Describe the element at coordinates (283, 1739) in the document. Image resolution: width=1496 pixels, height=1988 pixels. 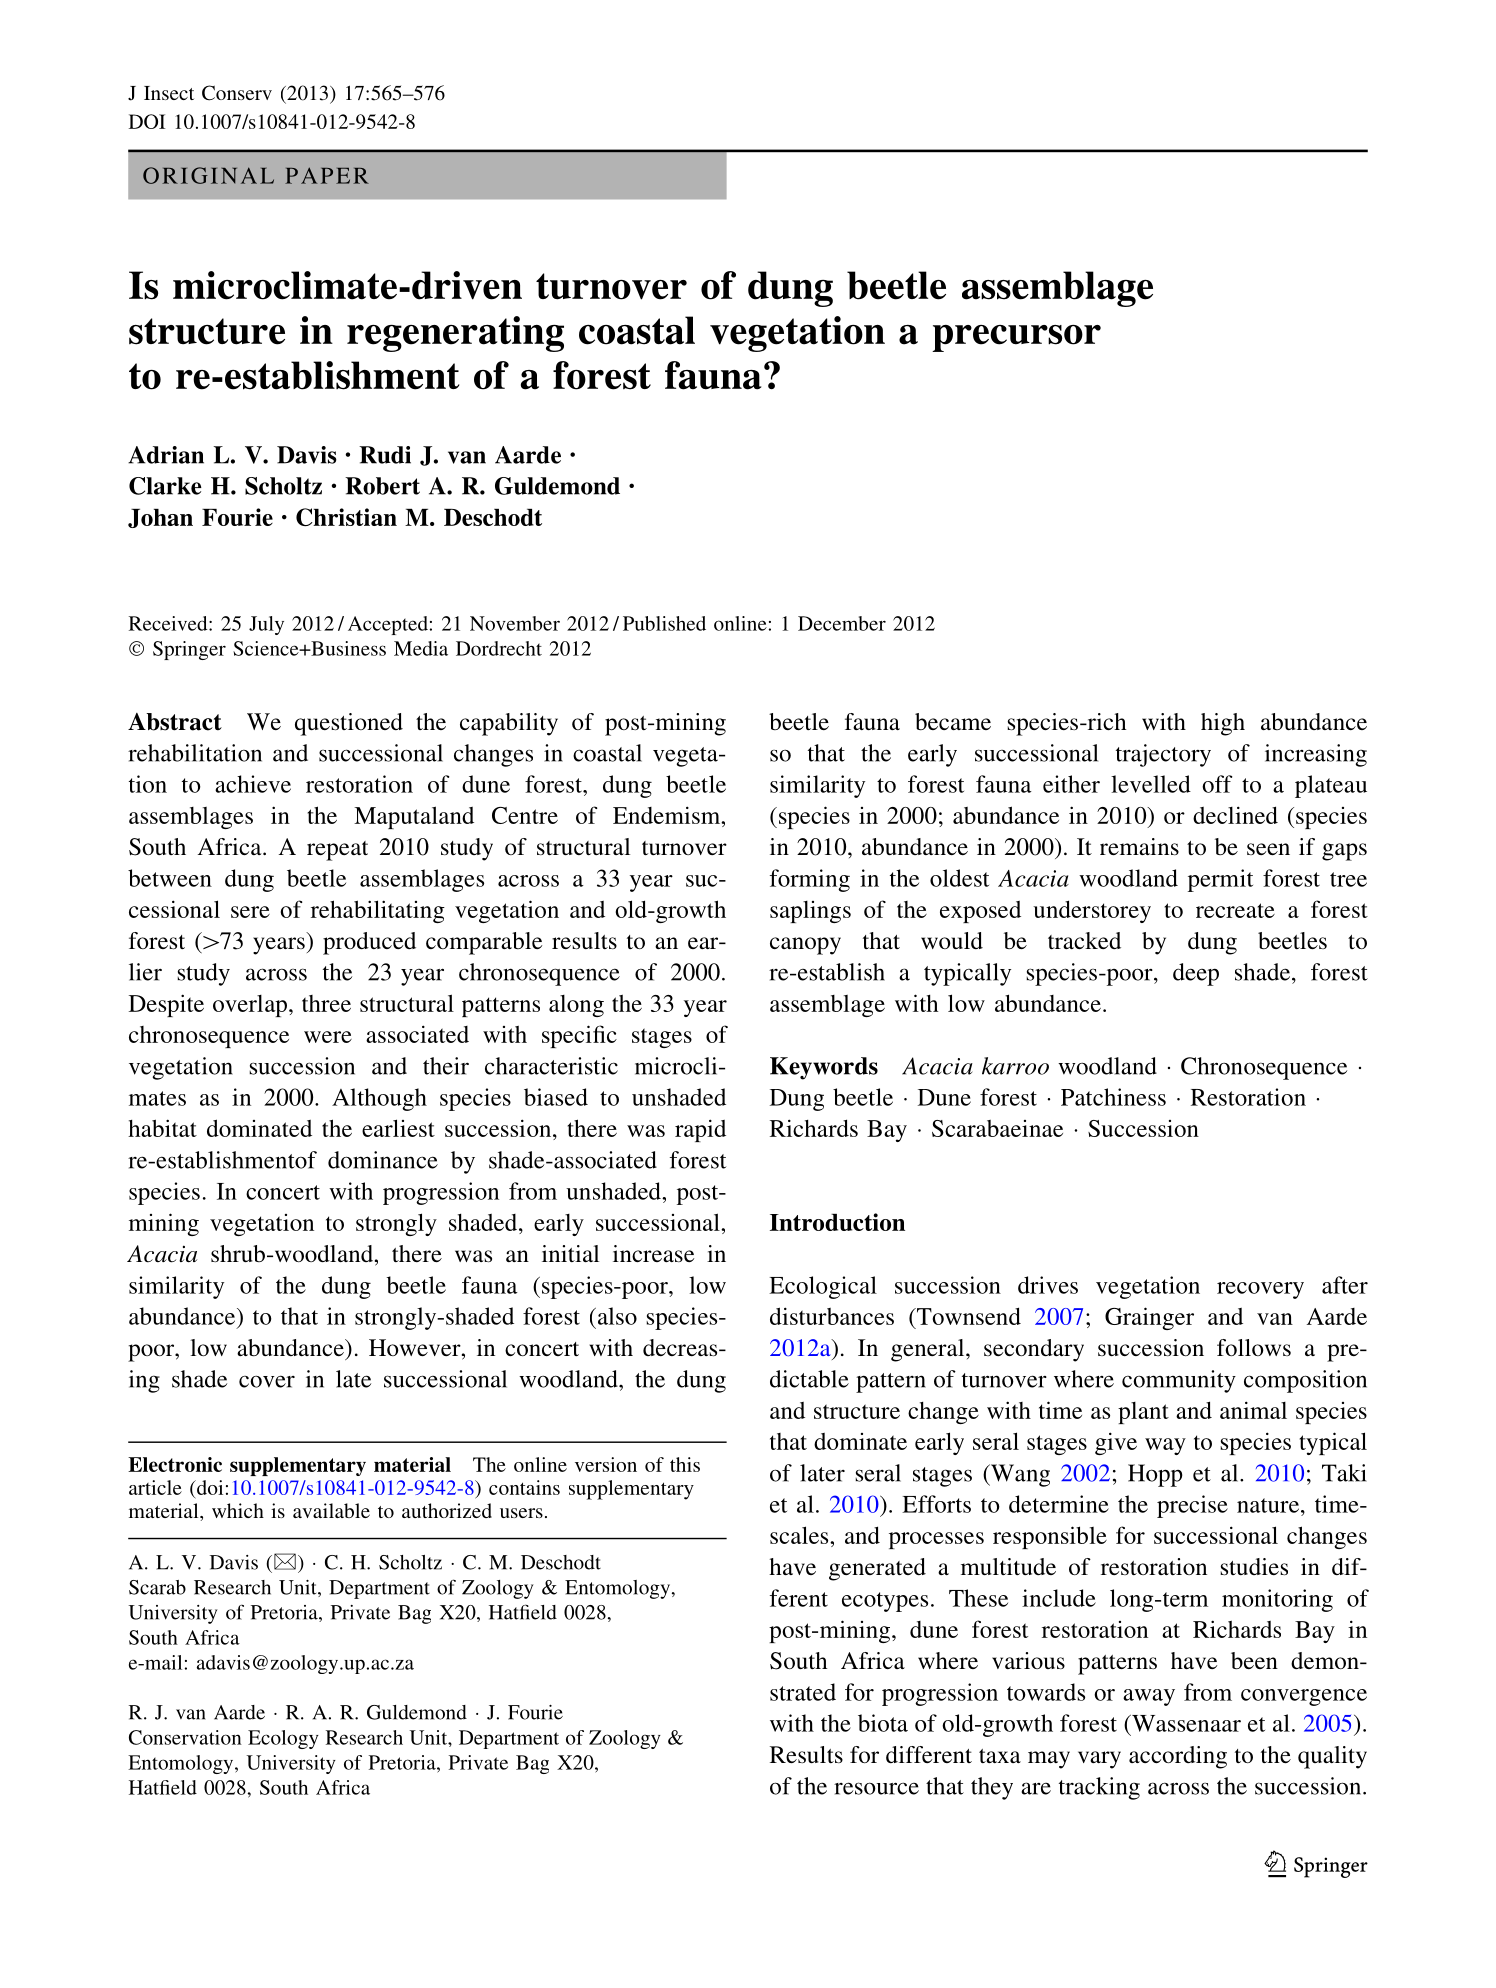
I see `Ecology` at that location.
